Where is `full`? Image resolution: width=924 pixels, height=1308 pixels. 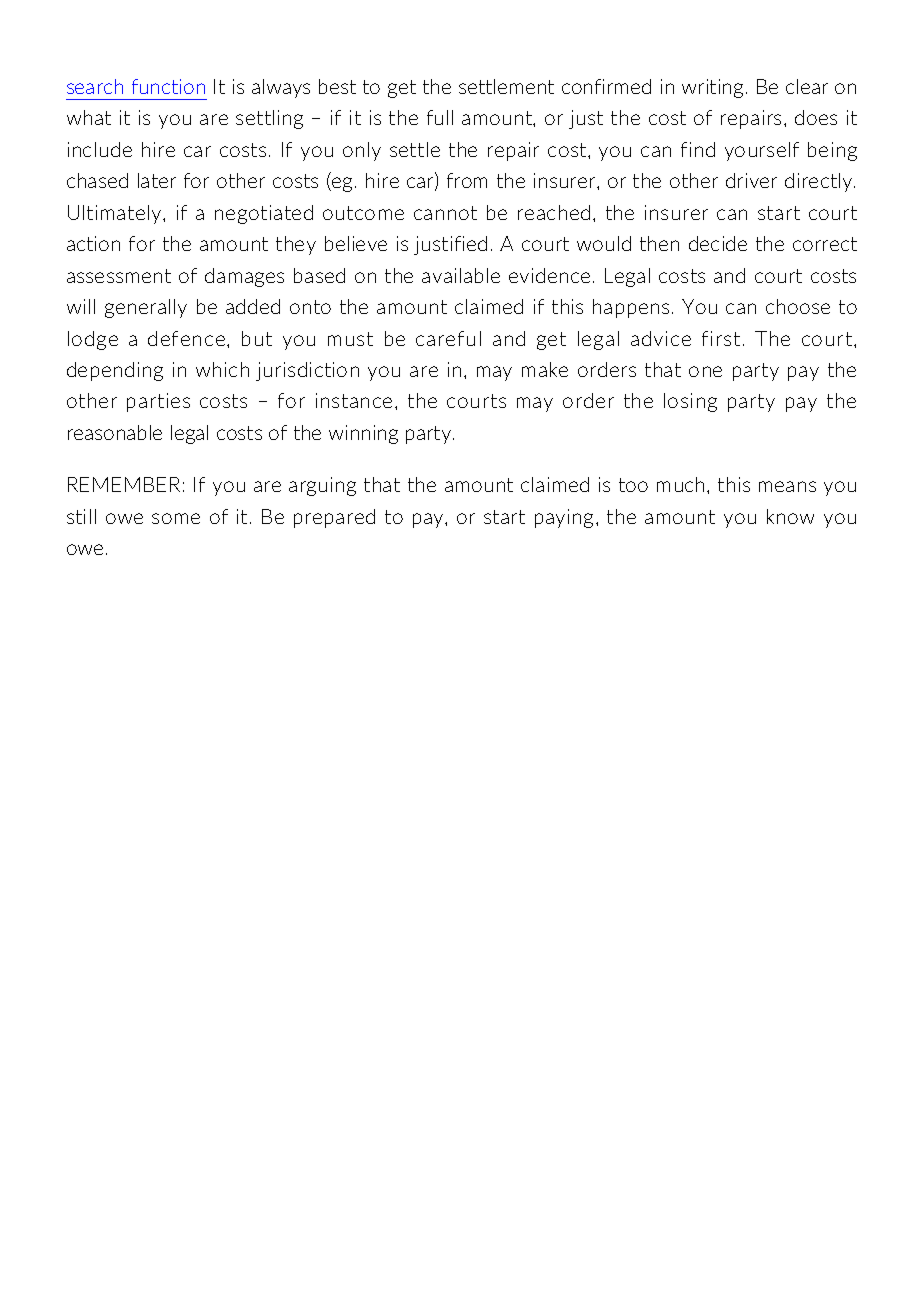 full is located at coordinates (440, 117).
